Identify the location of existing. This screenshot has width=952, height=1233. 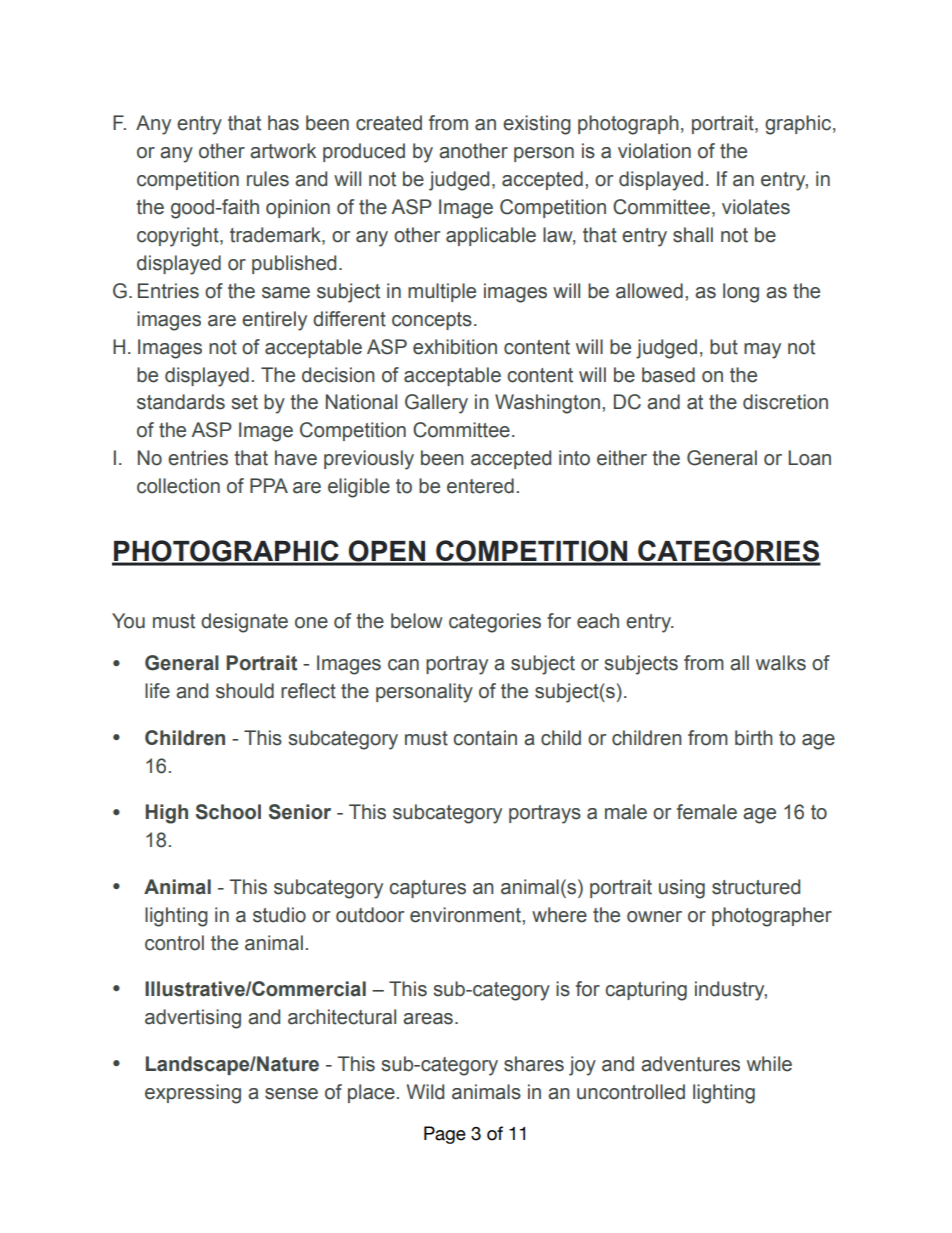
(537, 125).
